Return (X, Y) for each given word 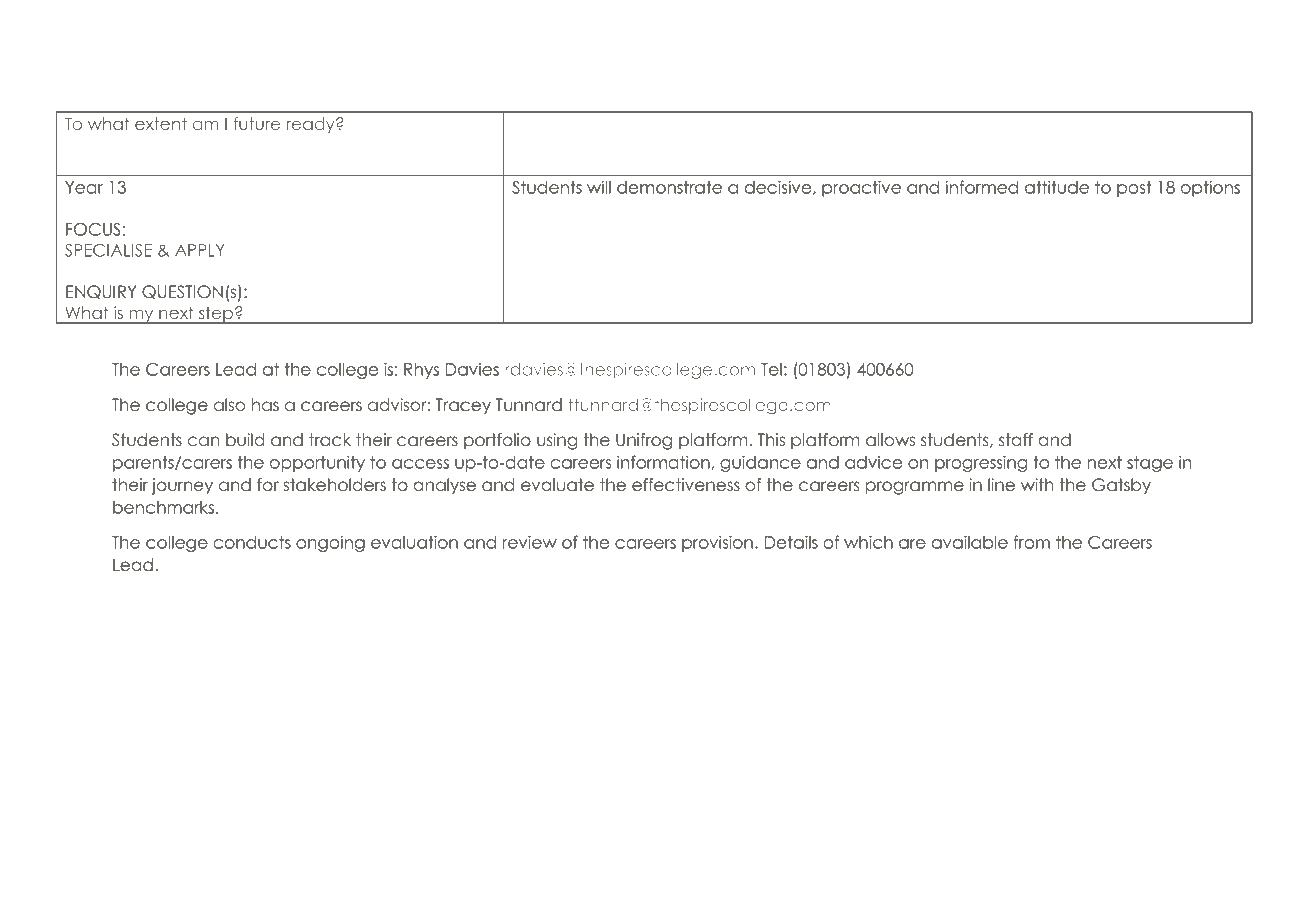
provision (717, 543)
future (256, 123)
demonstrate (669, 187)
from (1032, 542)
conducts (252, 542)
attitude (1057, 187)
